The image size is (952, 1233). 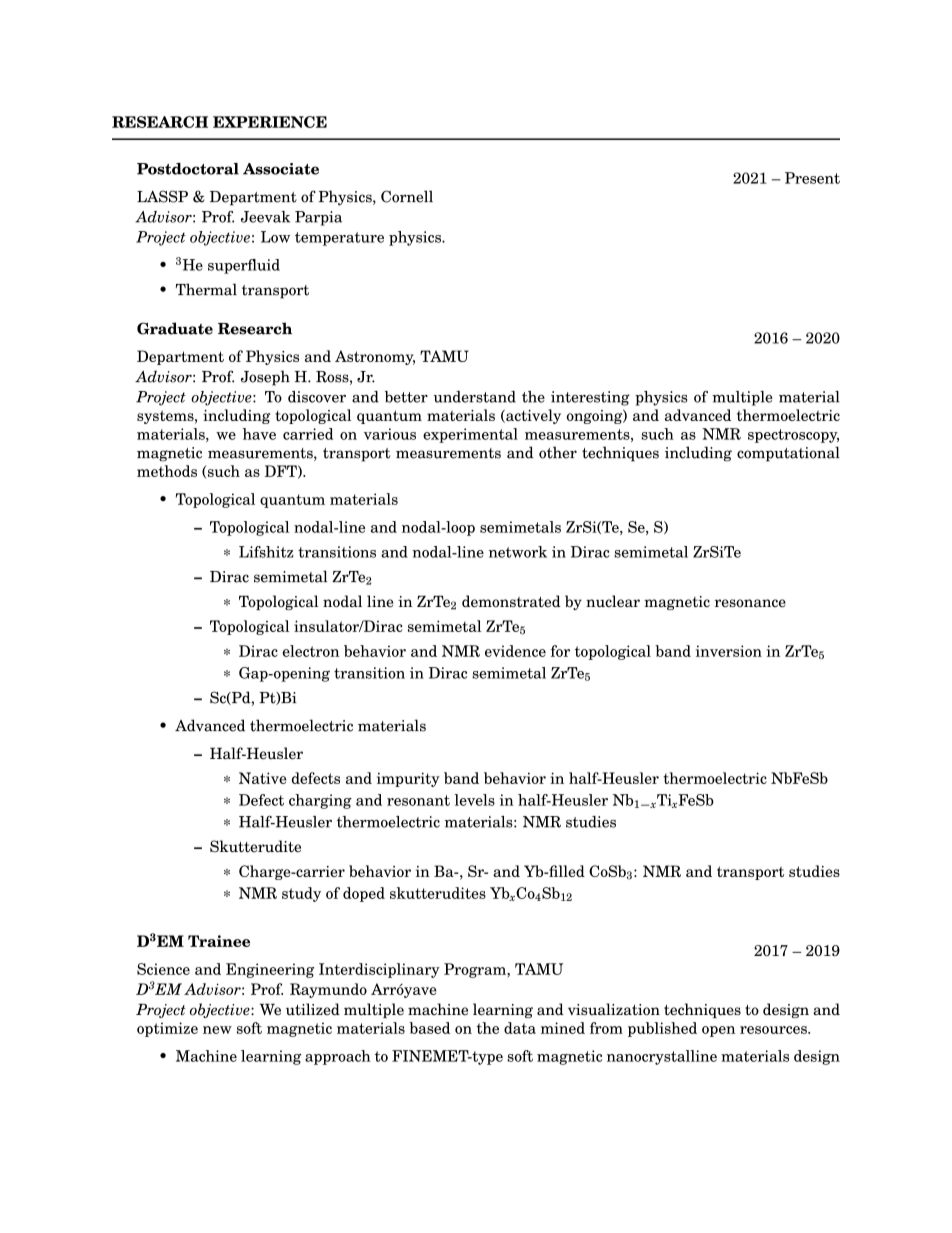 What do you see at coordinates (217, 1030) in the page?
I see `new` at bounding box center [217, 1030].
